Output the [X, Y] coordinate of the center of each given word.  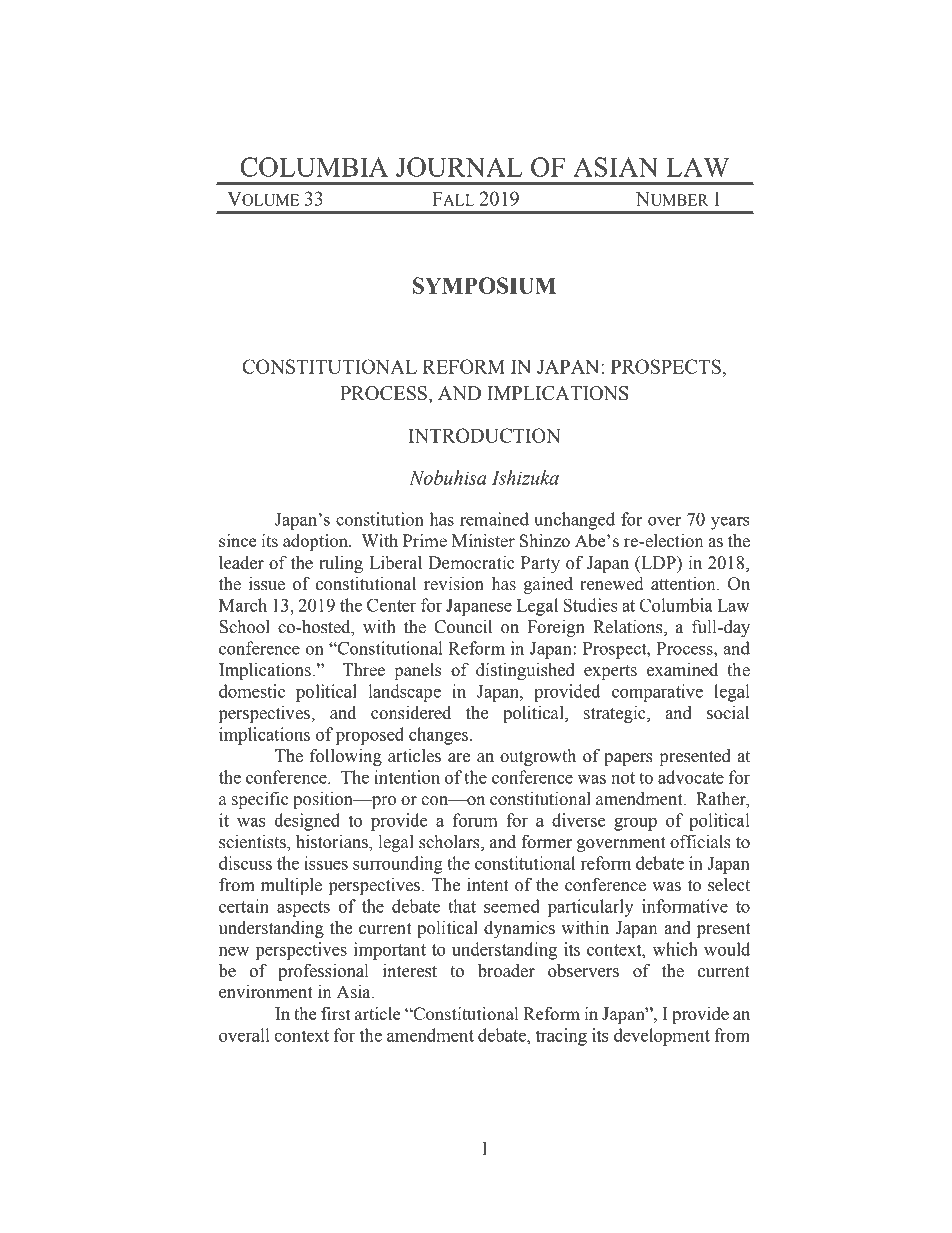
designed [307, 822]
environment [266, 992]
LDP [658, 562]
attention [684, 584]
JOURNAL [459, 167]
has [504, 584]
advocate [691, 777]
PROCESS [384, 393]
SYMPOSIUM [484, 285]
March [243, 605]
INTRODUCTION [484, 435]
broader [506, 971]
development [662, 1037]
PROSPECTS [666, 366]
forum [475, 820]
